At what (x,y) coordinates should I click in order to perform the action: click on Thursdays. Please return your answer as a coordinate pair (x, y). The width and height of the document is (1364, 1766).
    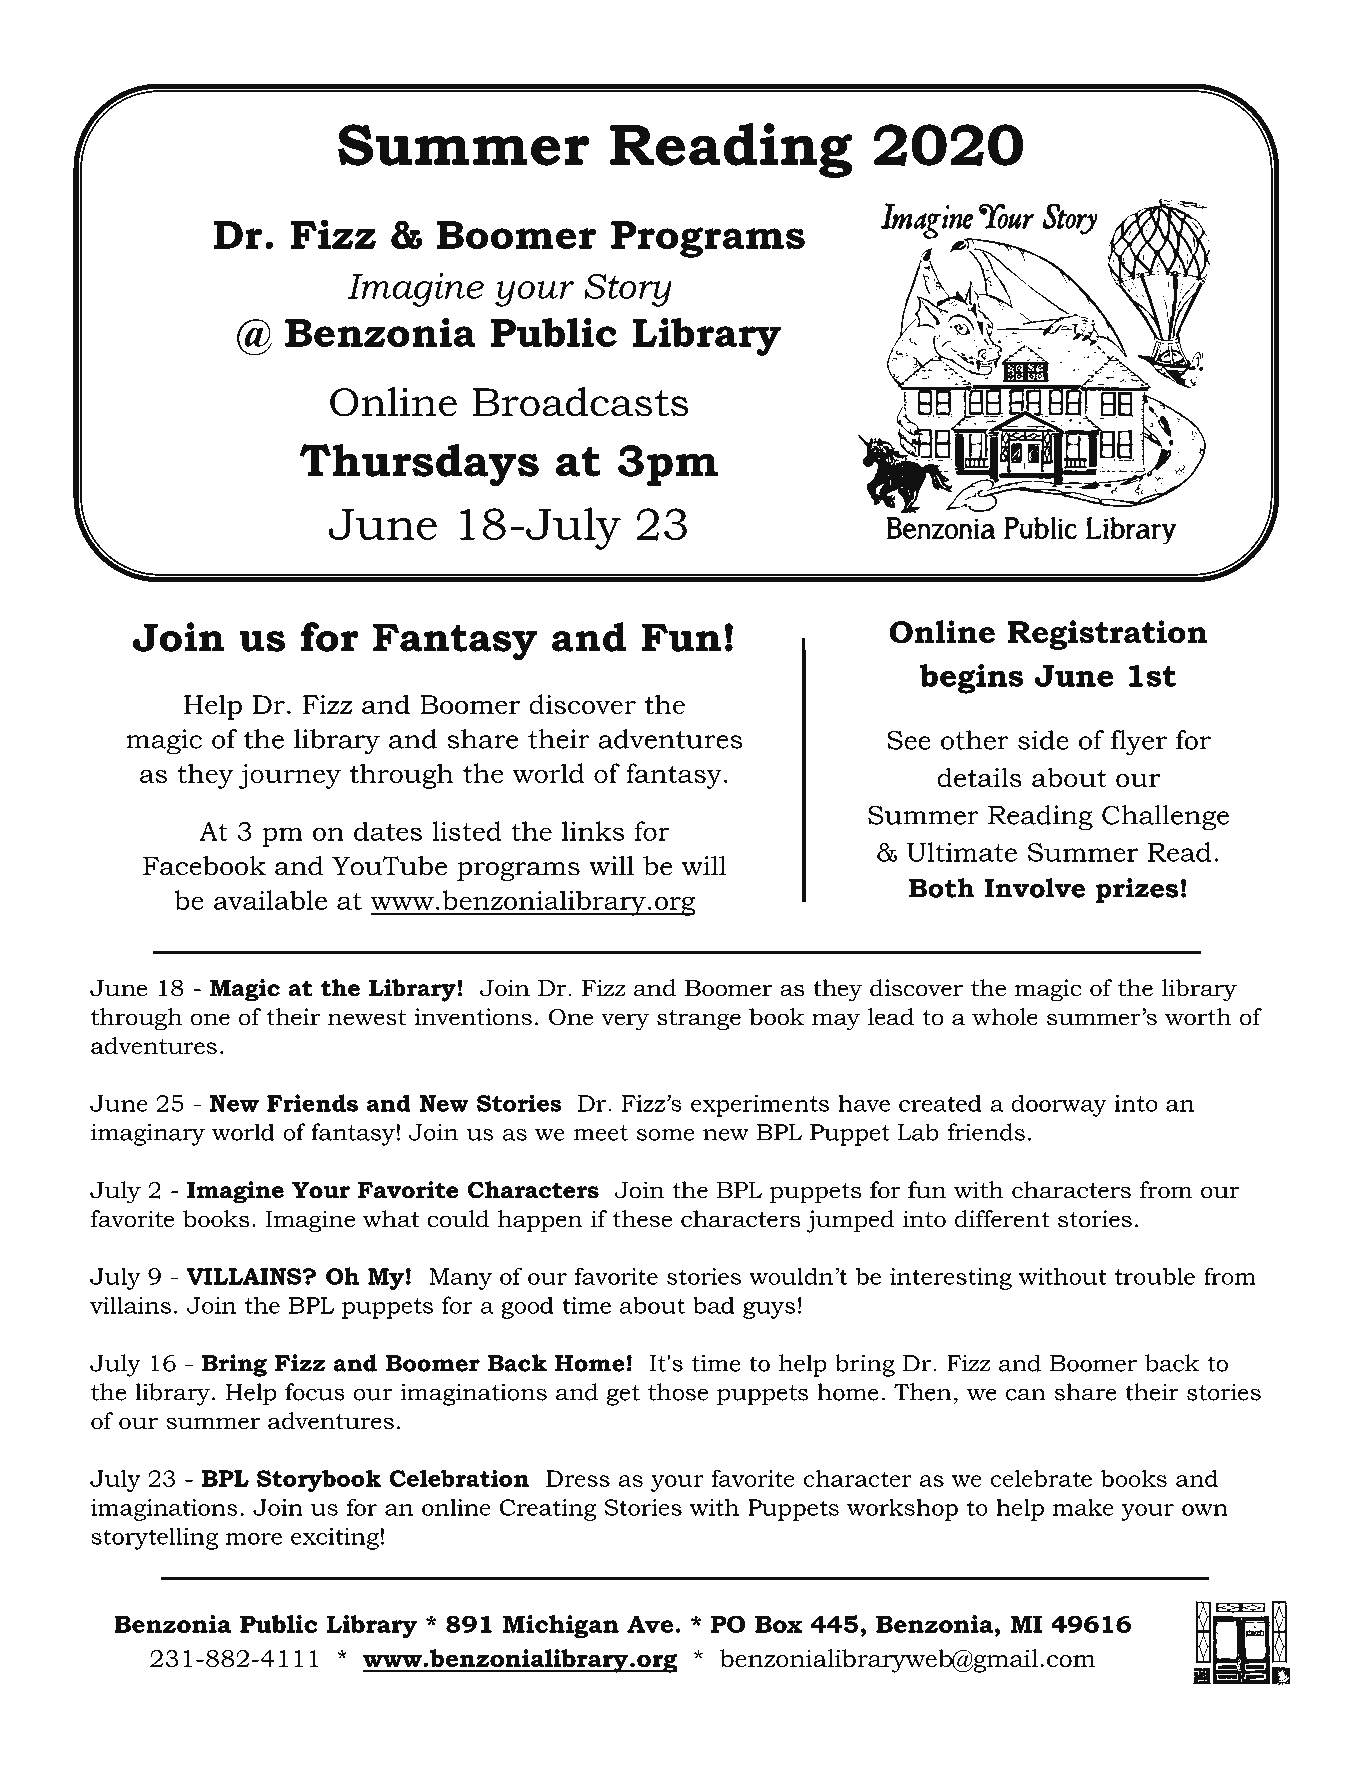
    Looking at the image, I should click on (419, 465).
